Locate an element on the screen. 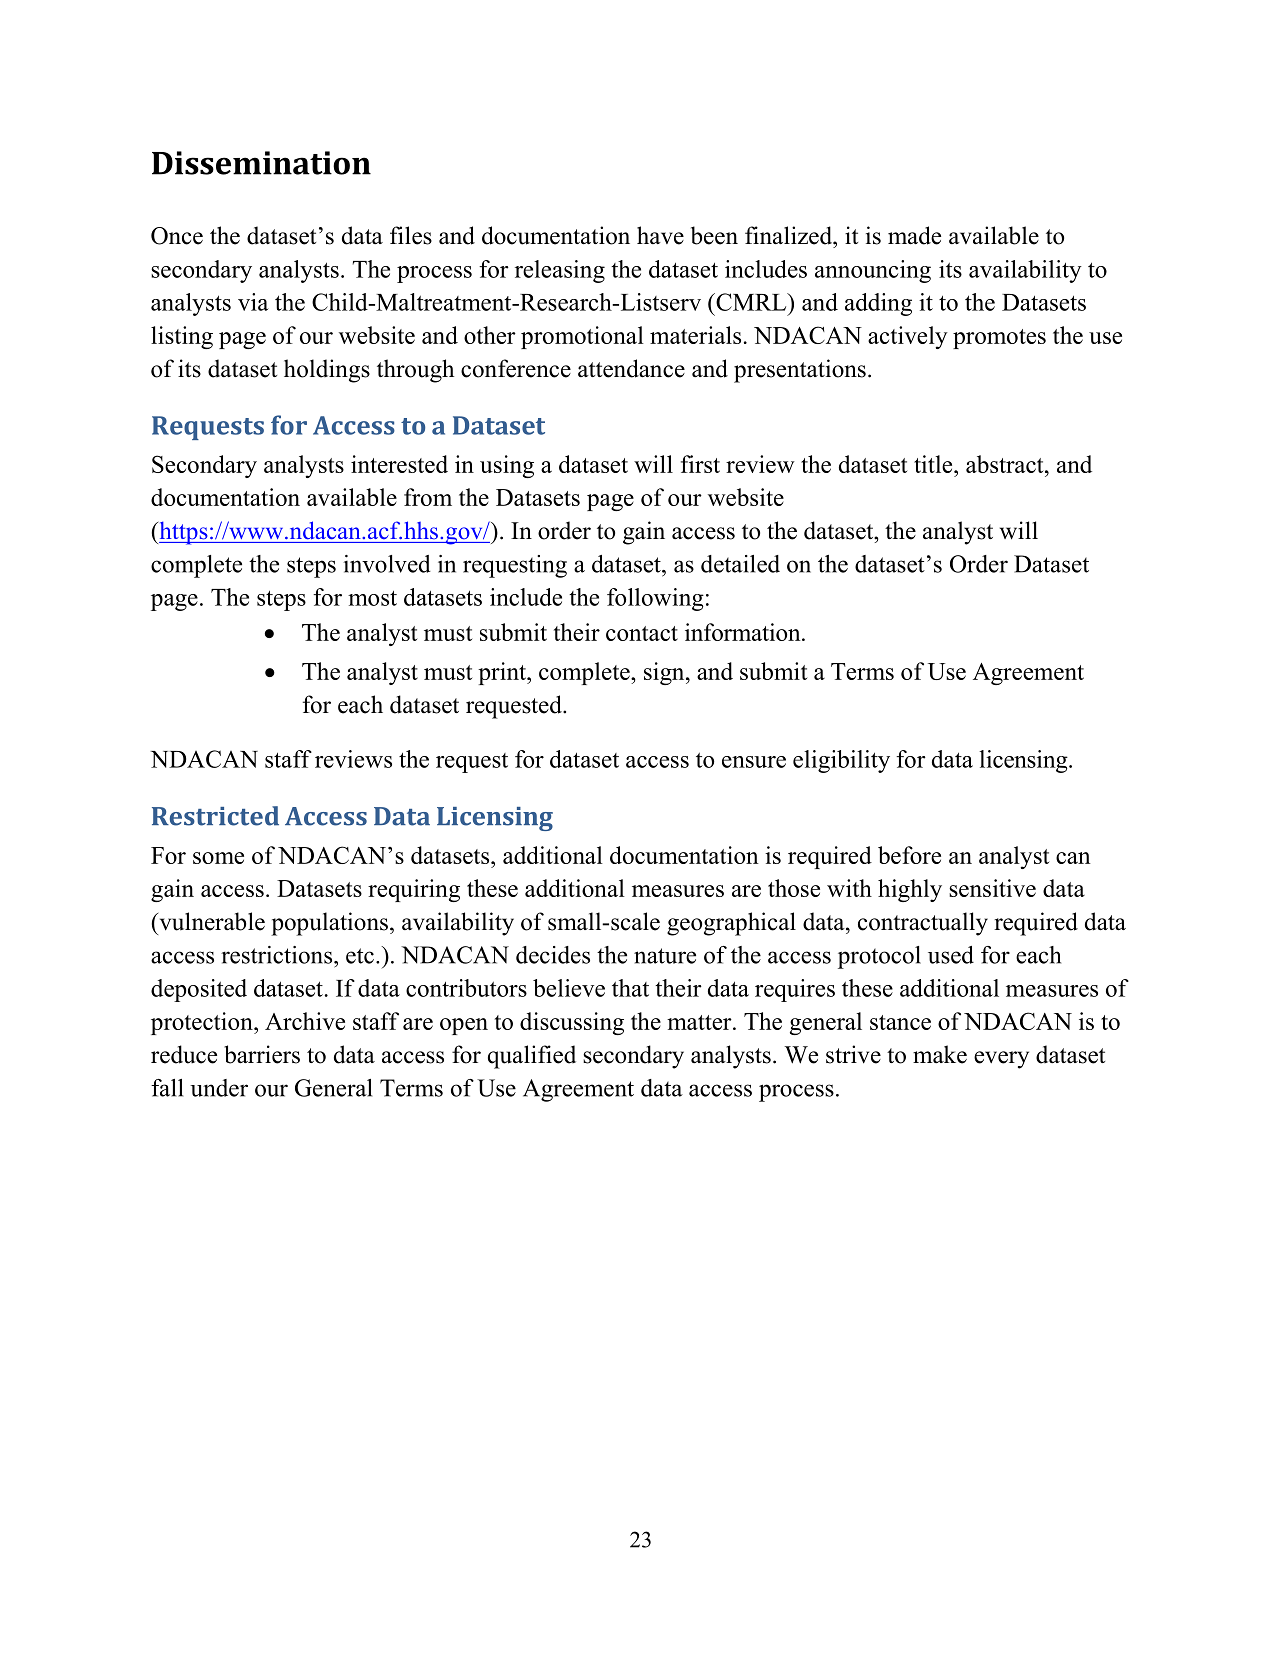  eligibility is located at coordinates (841, 761).
